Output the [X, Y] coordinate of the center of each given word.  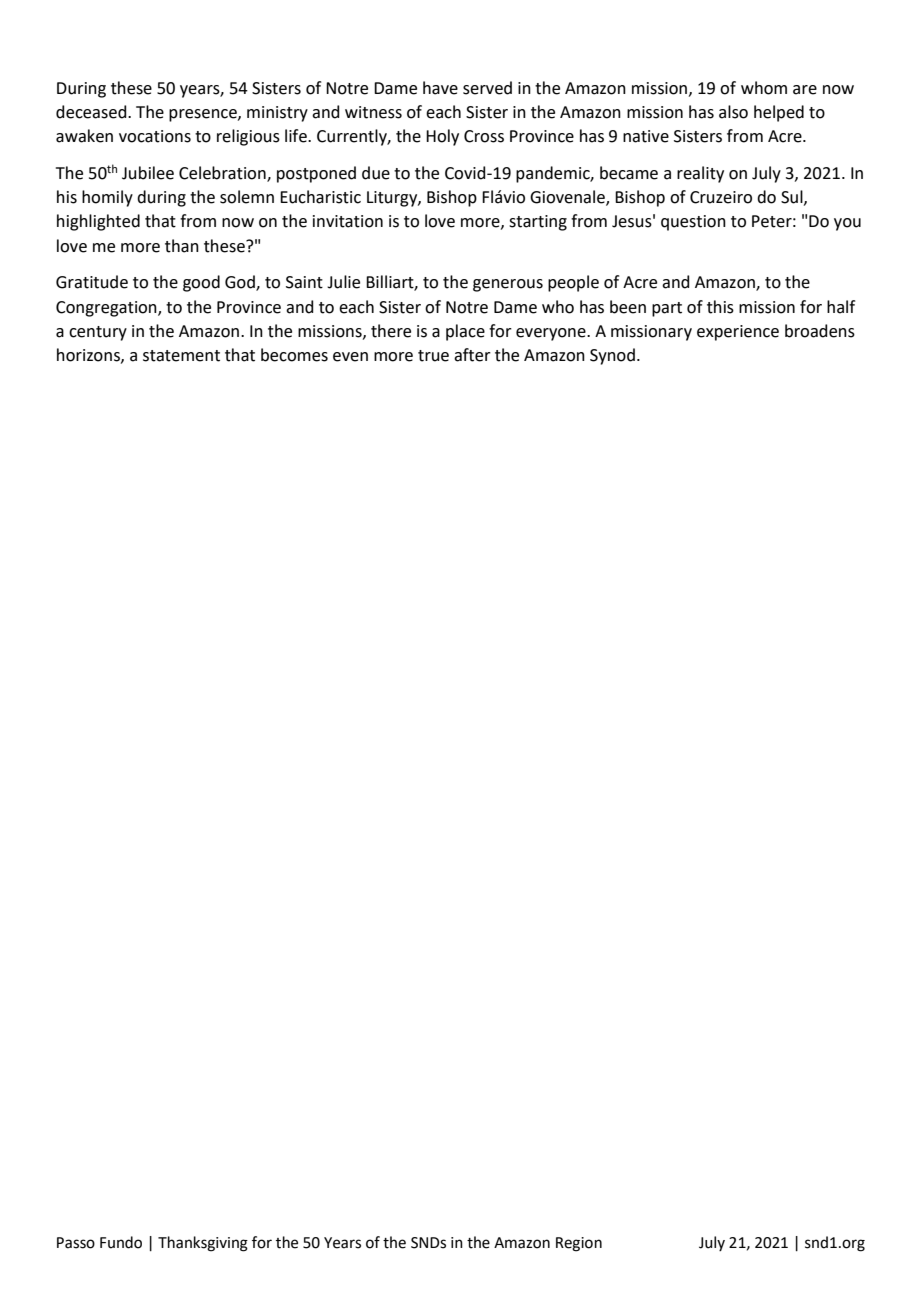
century [98, 333]
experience [738, 333]
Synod [612, 356]
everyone [552, 334]
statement [181, 356]
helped [779, 113]
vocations [155, 136]
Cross [484, 136]
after [472, 355]
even [350, 357]
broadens [820, 331]
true [433, 356]
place [465, 332]
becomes [294, 355]
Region [579, 1244]
